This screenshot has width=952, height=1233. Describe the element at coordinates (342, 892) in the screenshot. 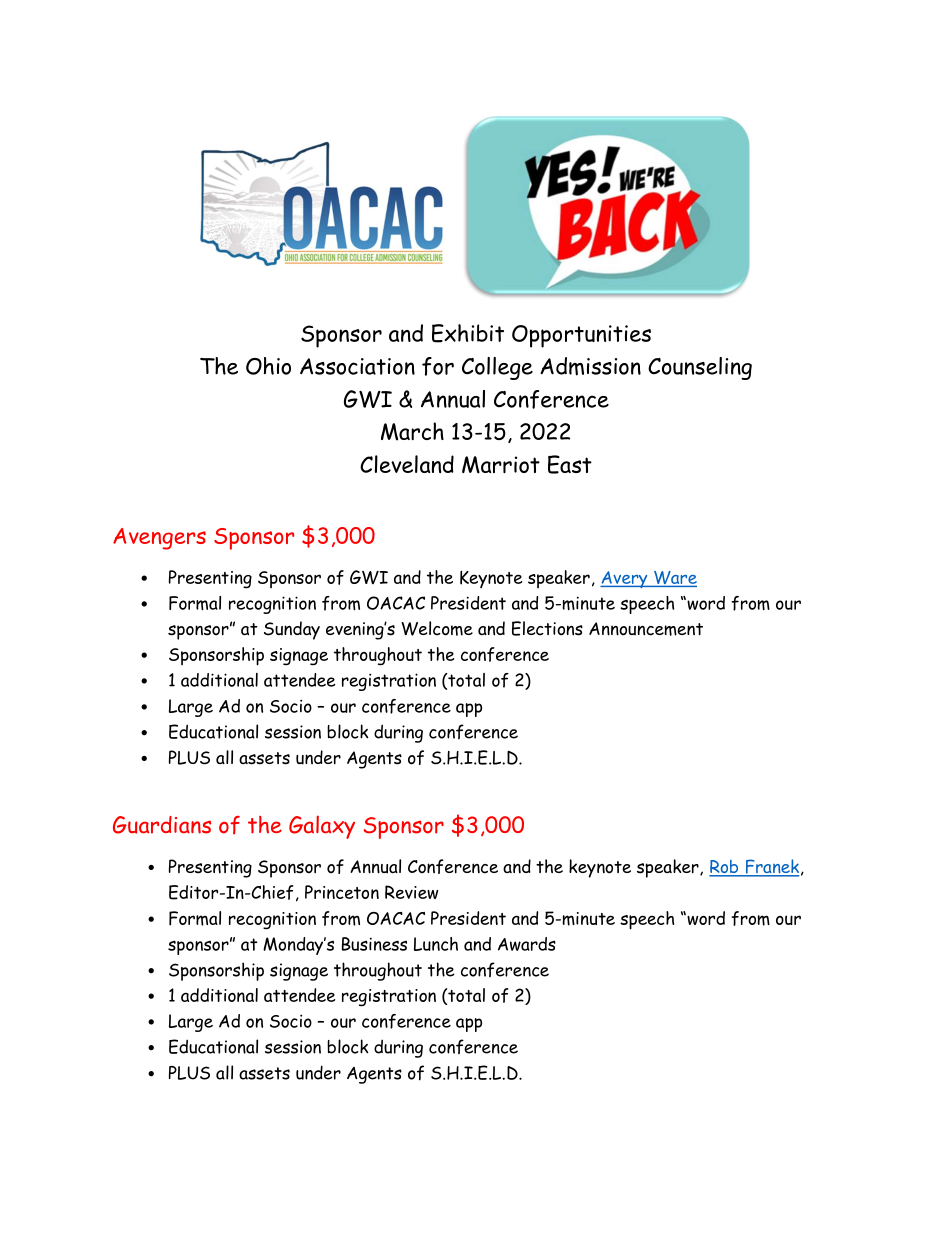

I see `Princeton` at that location.
